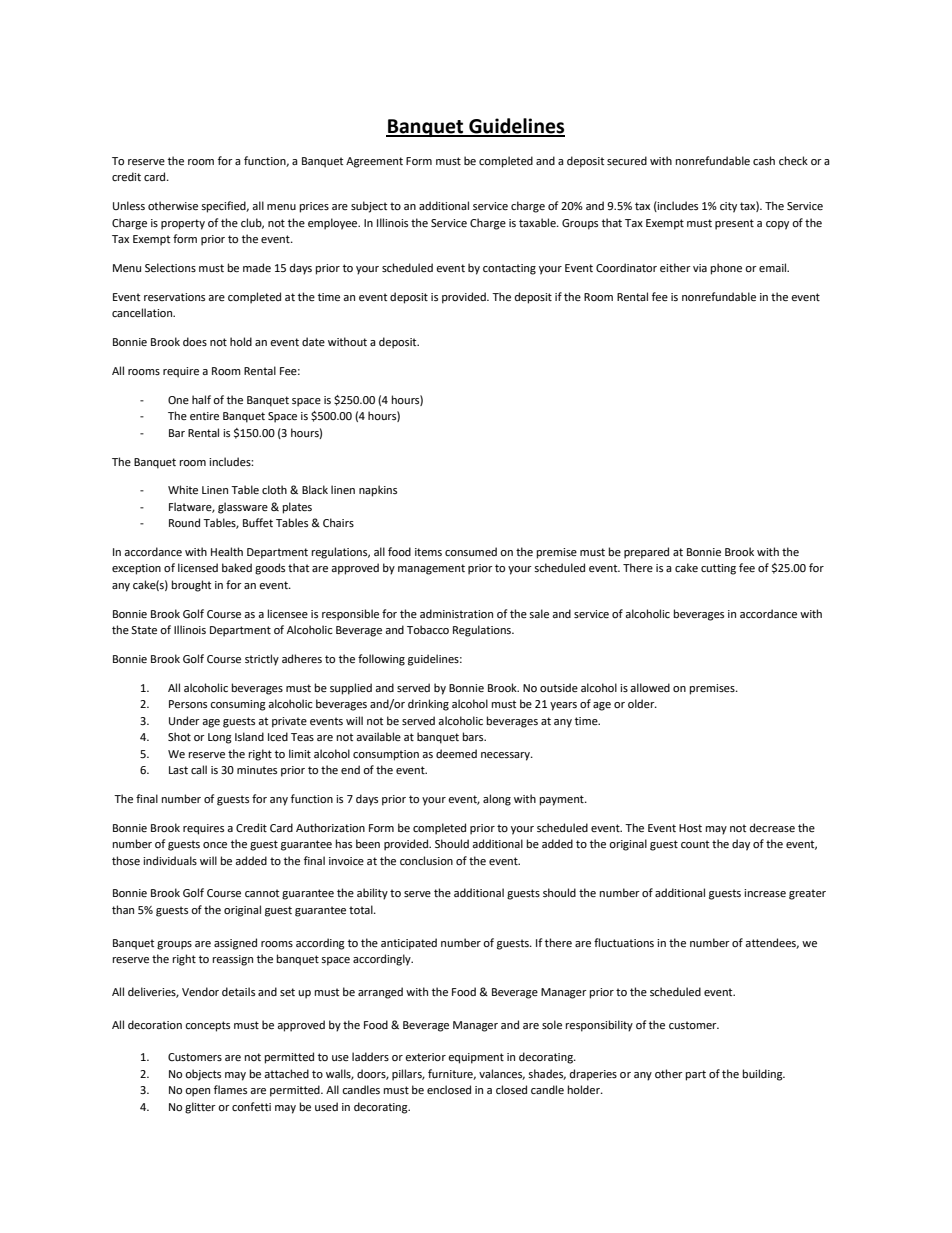 Image resolution: width=952 pixels, height=1233 pixels. I want to click on phone, so click(726, 269).
